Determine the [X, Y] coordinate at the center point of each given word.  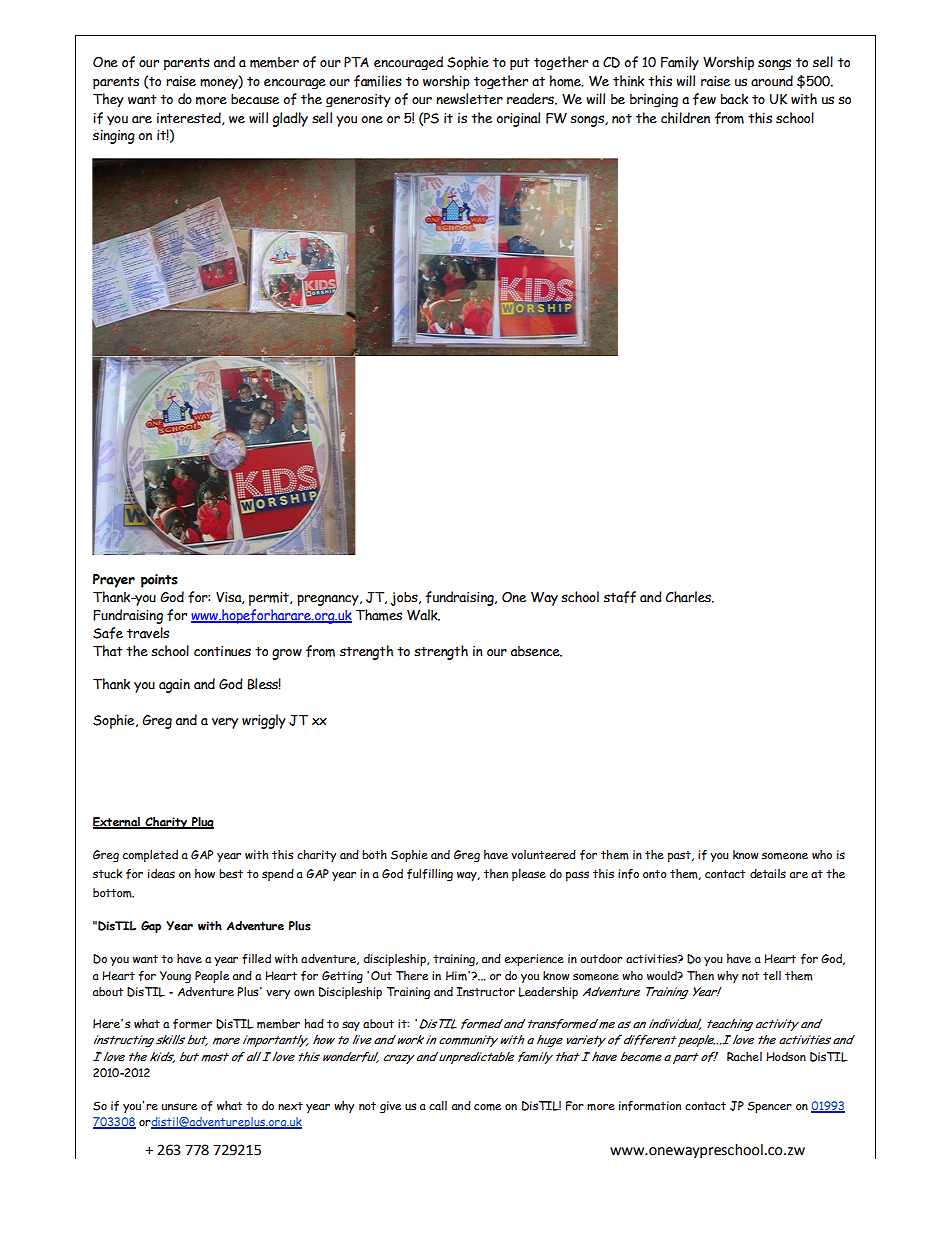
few [704, 99]
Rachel [744, 1057]
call [438, 1105]
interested [190, 118]
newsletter [469, 99]
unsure [179, 1106]
